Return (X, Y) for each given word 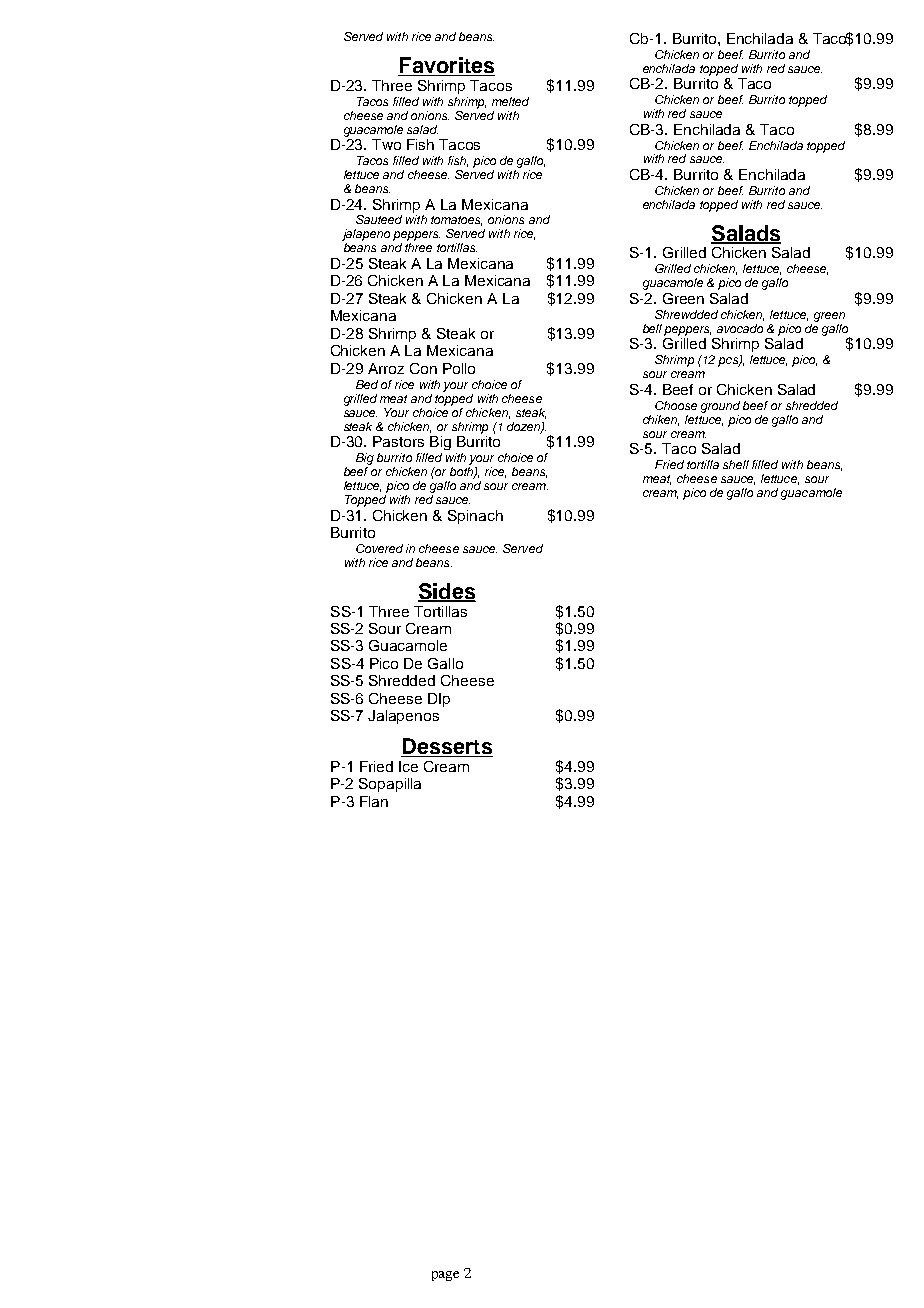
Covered (379, 548)
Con (423, 368)
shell (736, 464)
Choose (676, 405)
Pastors (398, 441)
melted (510, 101)
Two (386, 144)
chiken (661, 420)
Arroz (386, 368)
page (445, 1276)
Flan (374, 801)
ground (720, 407)
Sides (447, 592)
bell (652, 328)
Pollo (459, 368)
